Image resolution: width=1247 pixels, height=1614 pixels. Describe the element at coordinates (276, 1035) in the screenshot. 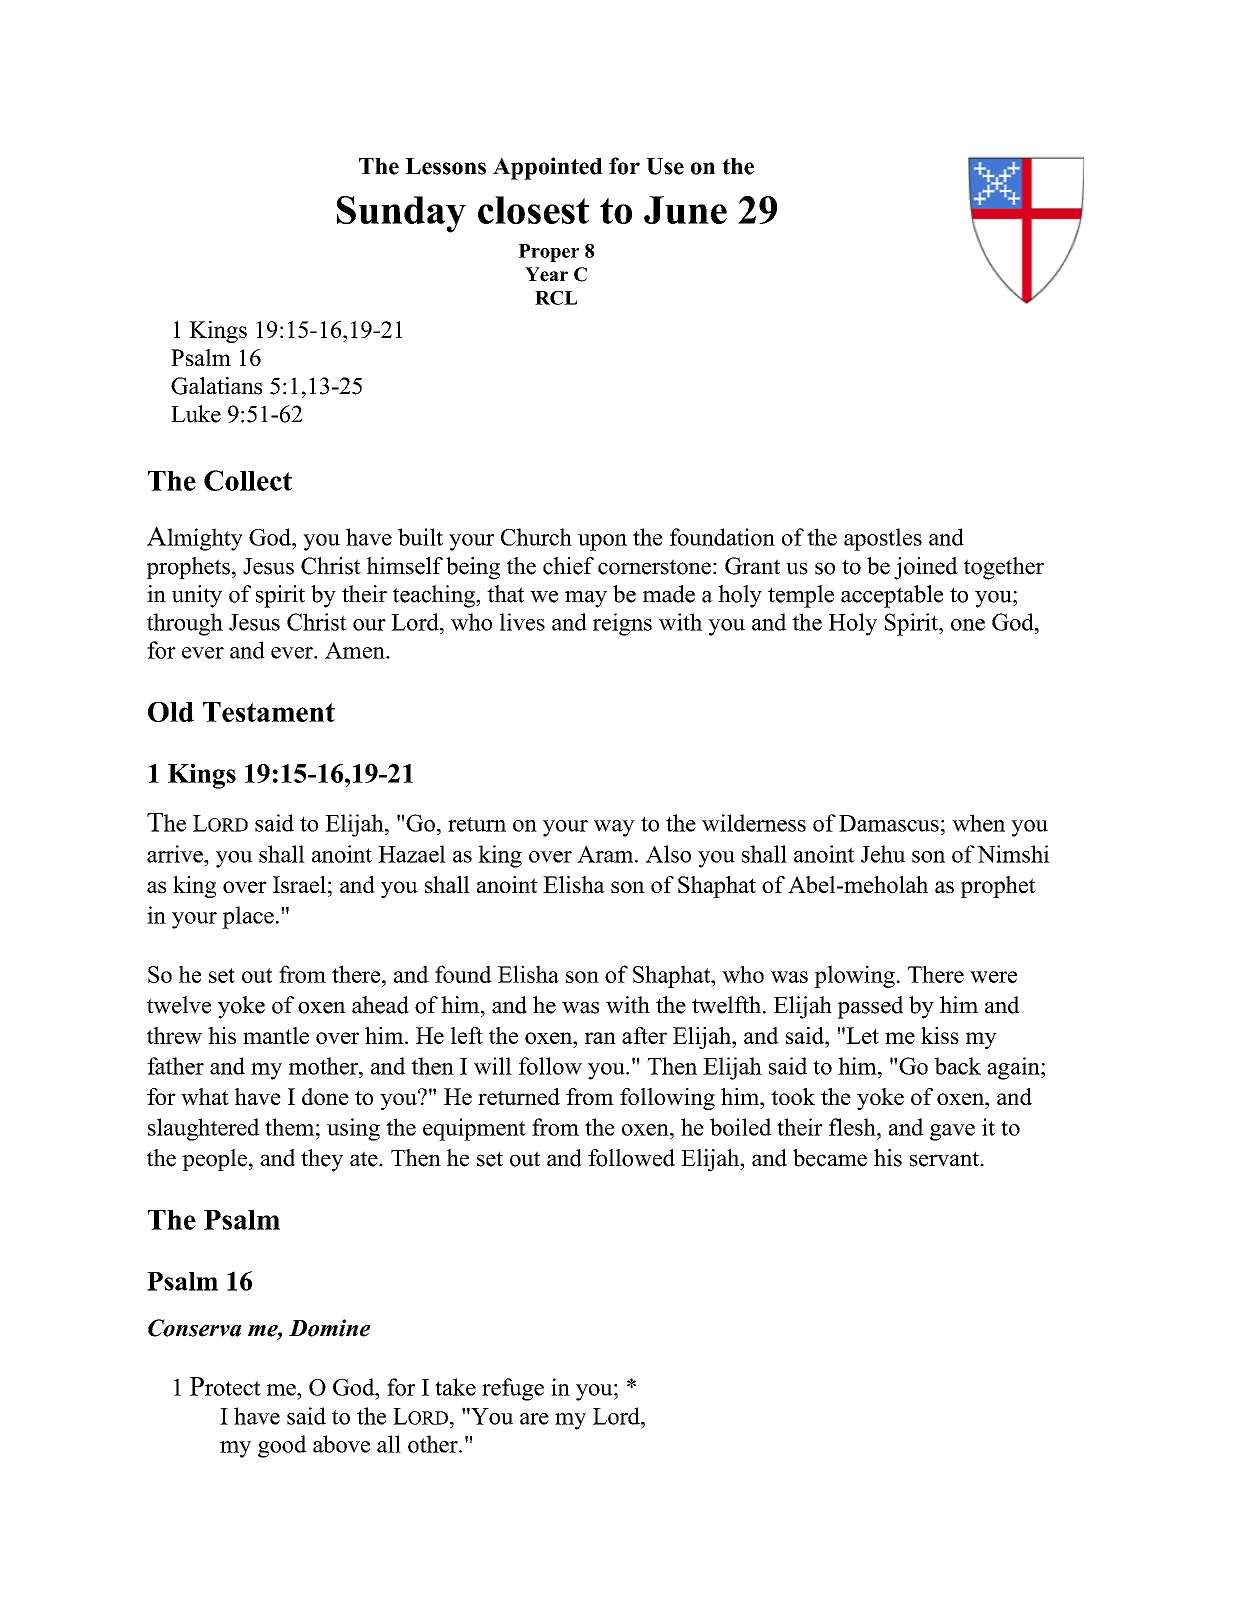

I see `mantle` at that location.
